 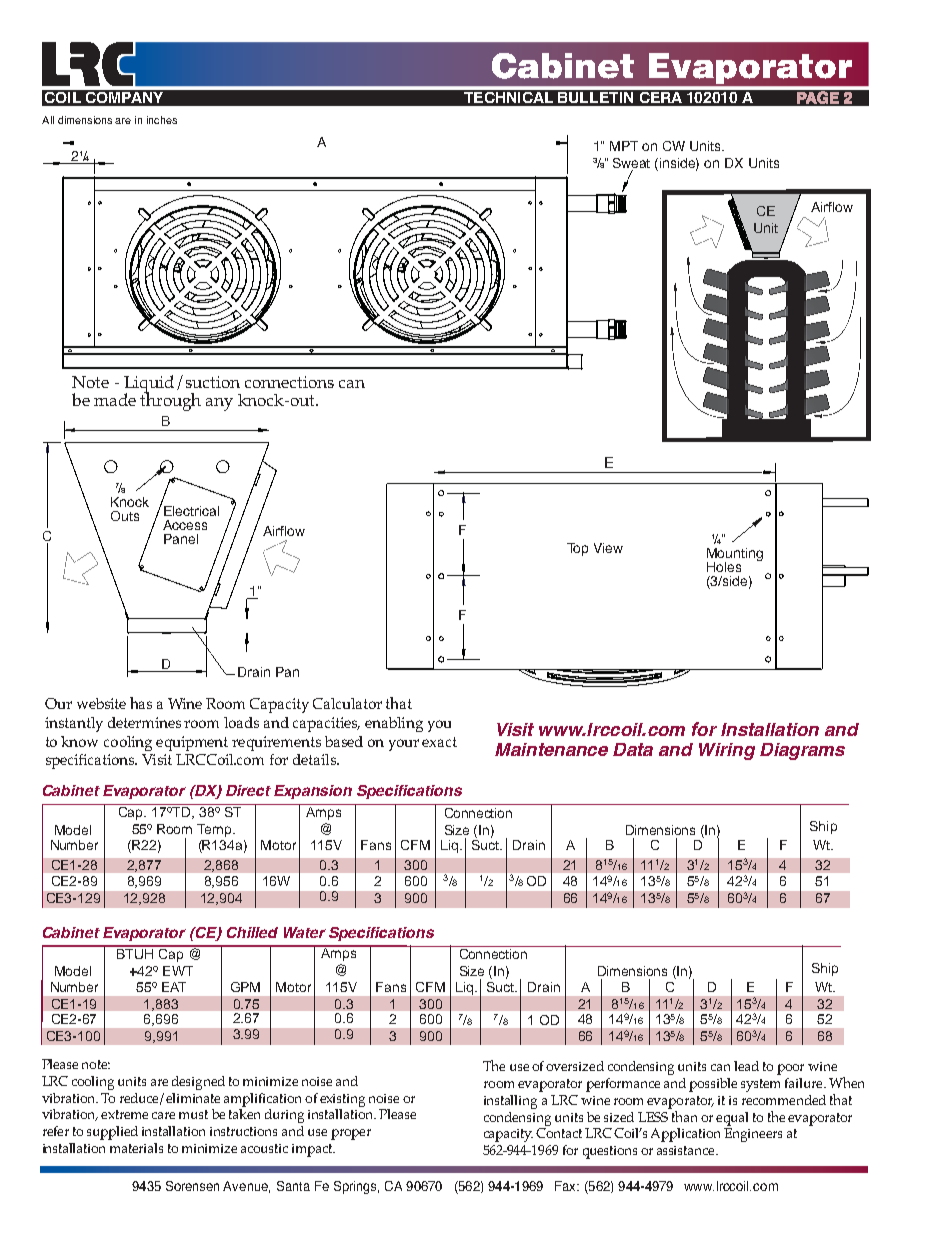 I want to click on inches, so click(x=162, y=120).
